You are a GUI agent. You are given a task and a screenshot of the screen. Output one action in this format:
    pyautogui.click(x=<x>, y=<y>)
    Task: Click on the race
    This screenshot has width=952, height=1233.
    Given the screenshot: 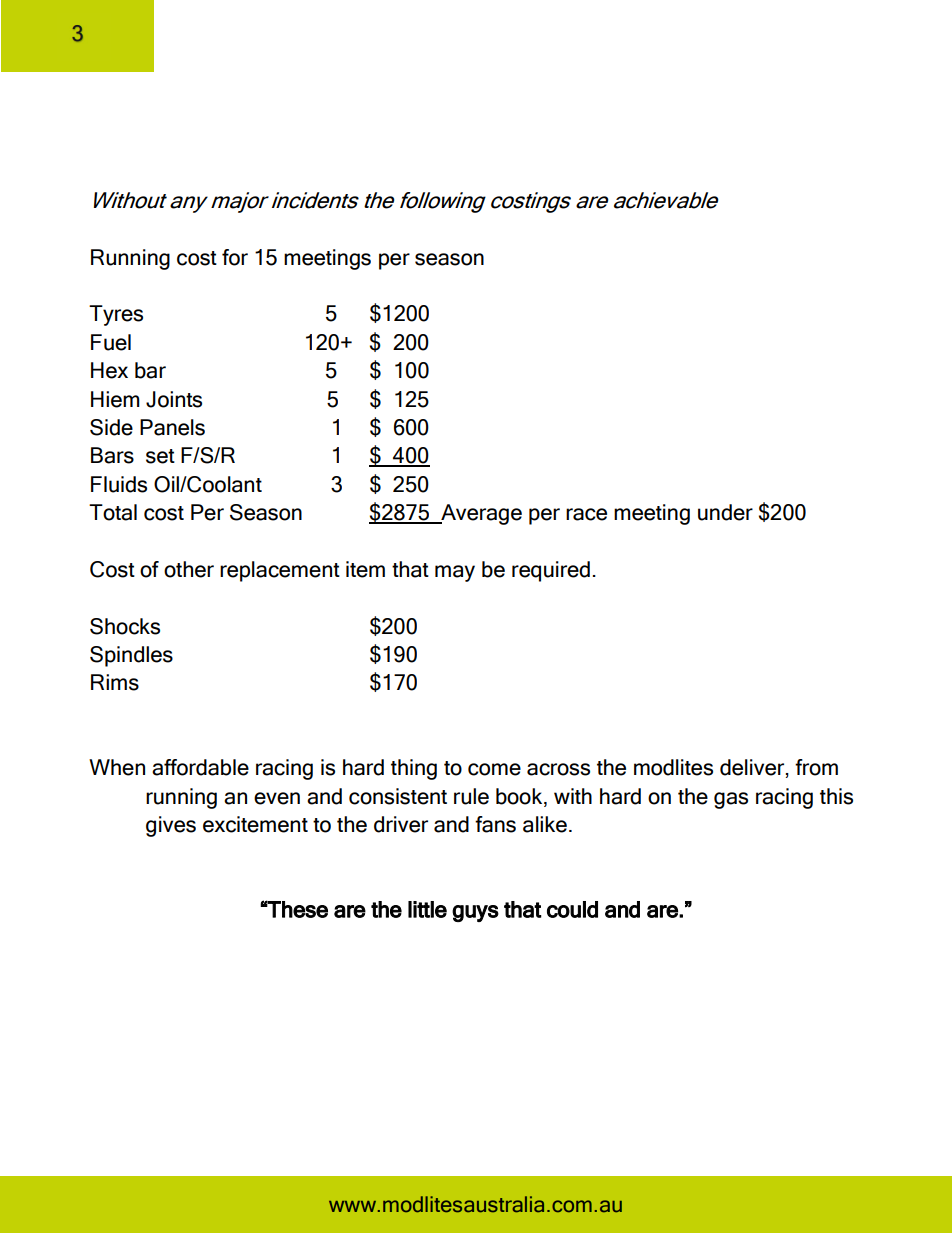 What is the action you would take?
    pyautogui.click(x=586, y=514)
